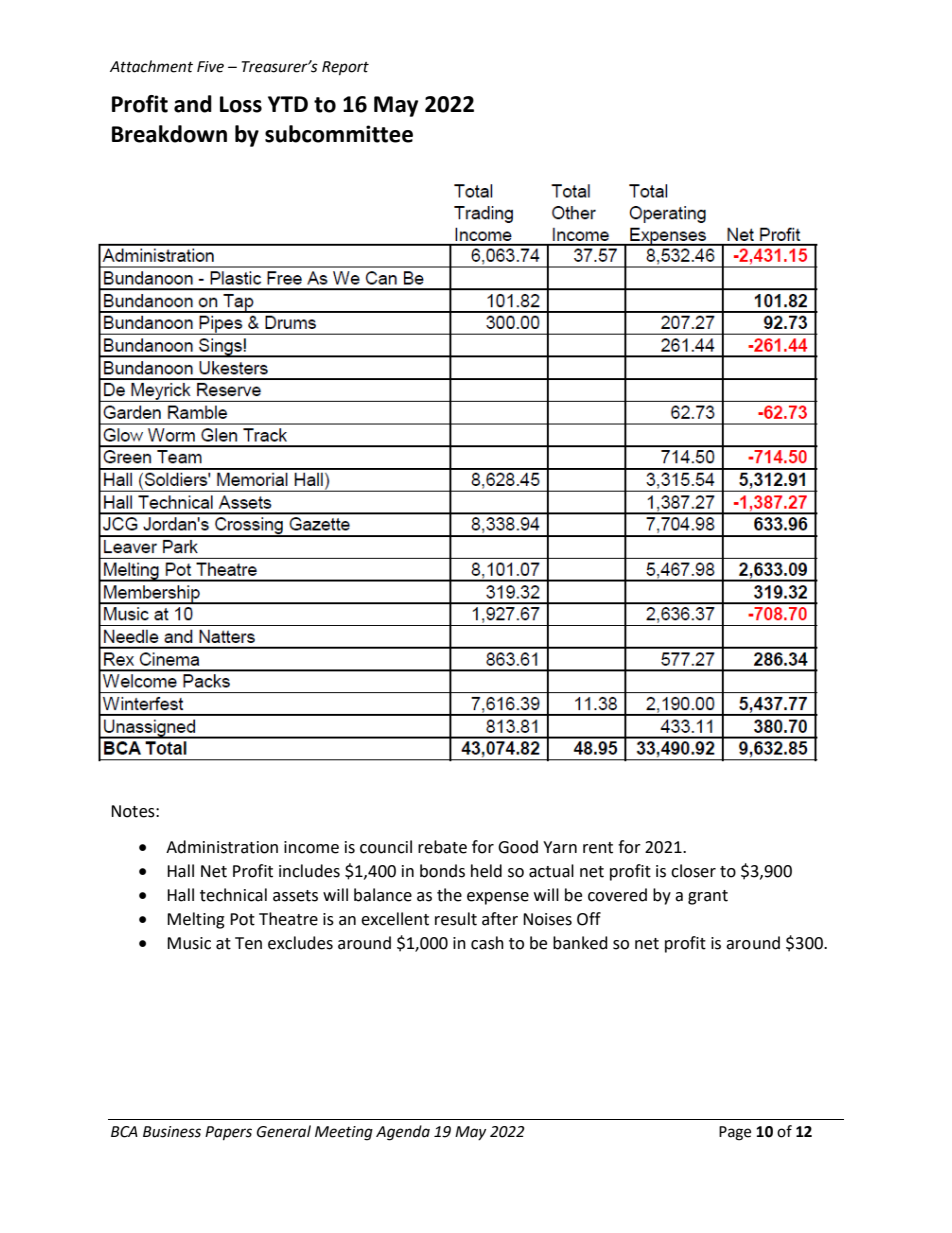 Image resolution: width=952 pixels, height=1233 pixels. I want to click on Report, so click(345, 68).
